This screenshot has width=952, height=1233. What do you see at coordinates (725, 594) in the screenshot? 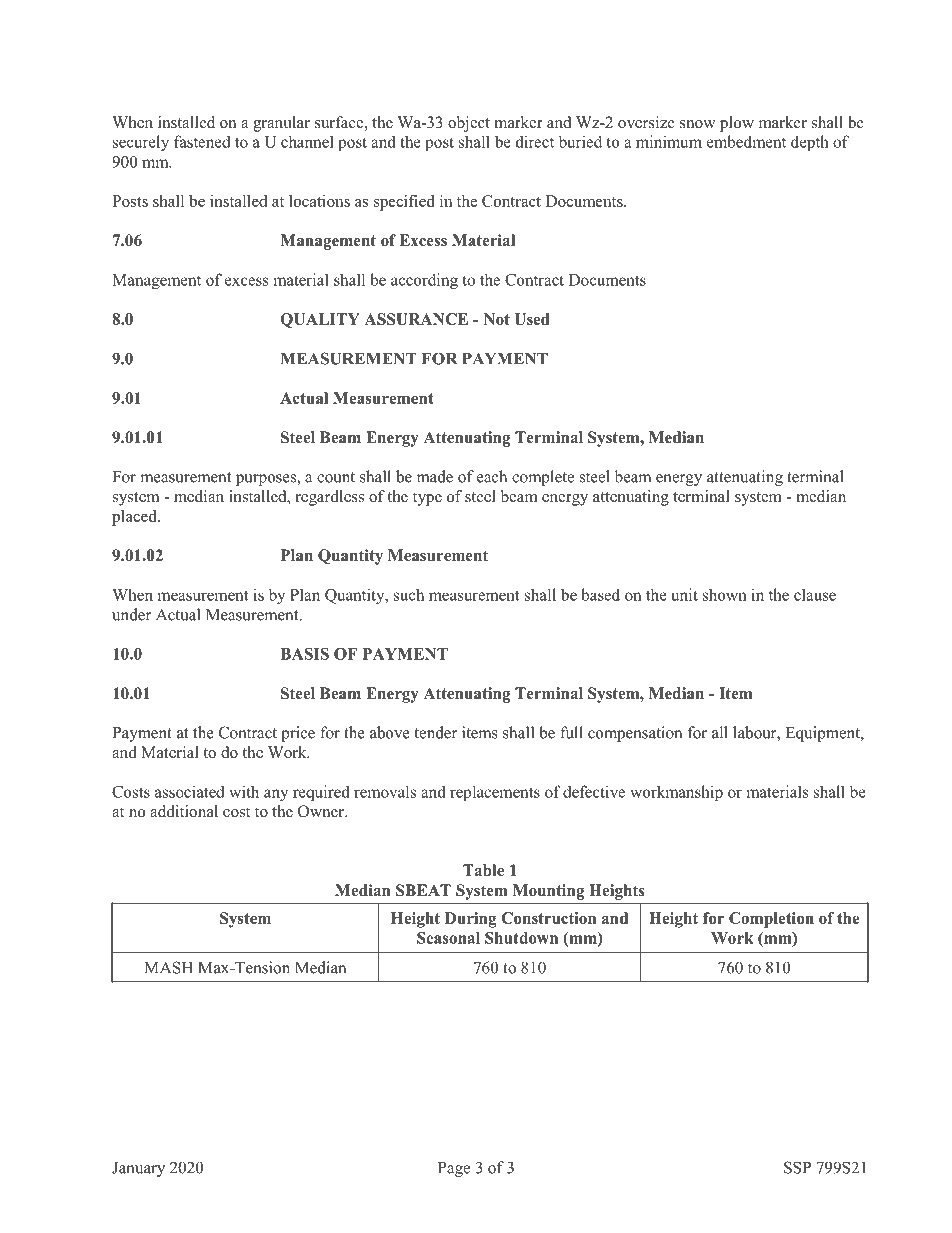
I see `shown` at bounding box center [725, 594].
